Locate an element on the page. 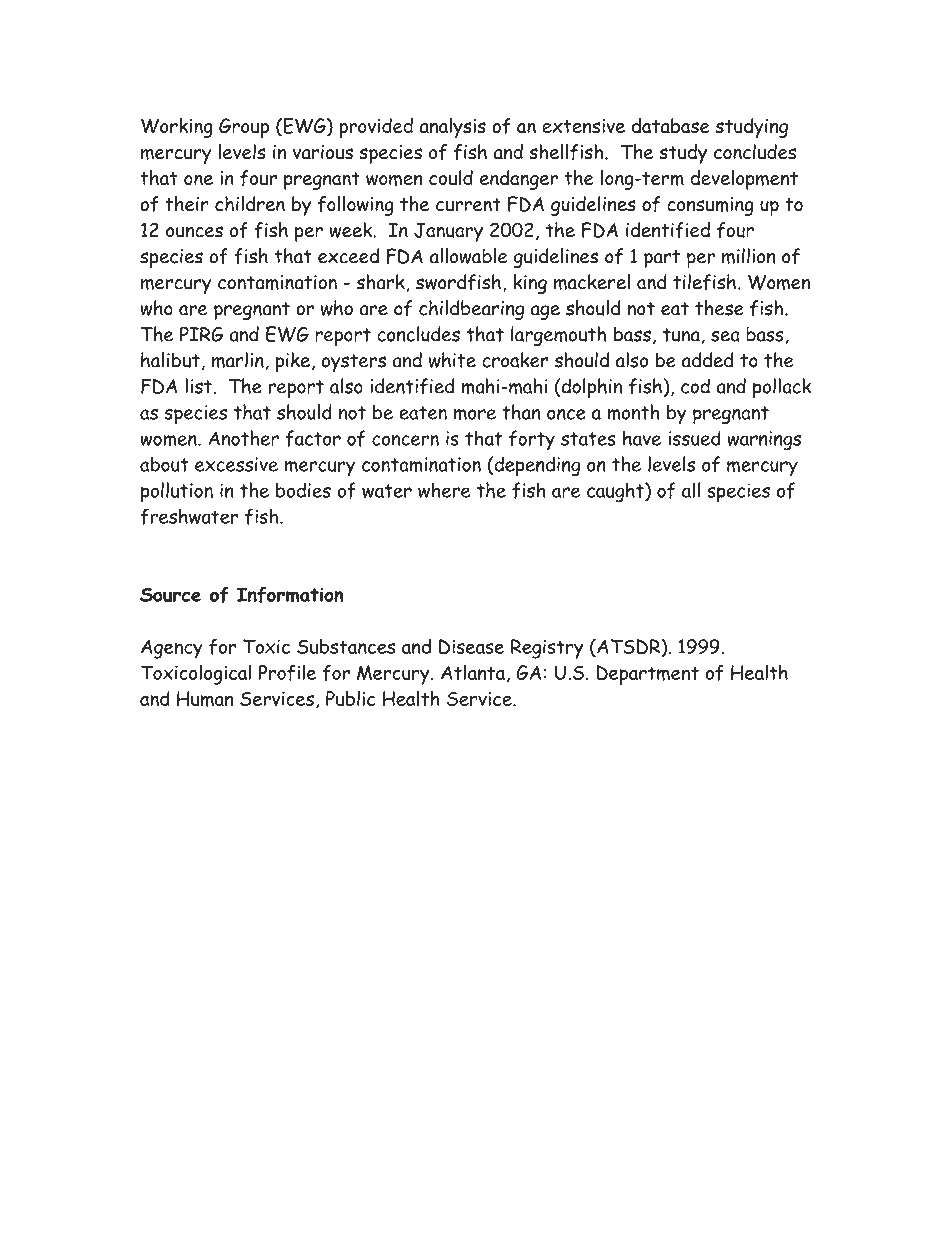  database is located at coordinates (671, 125).
